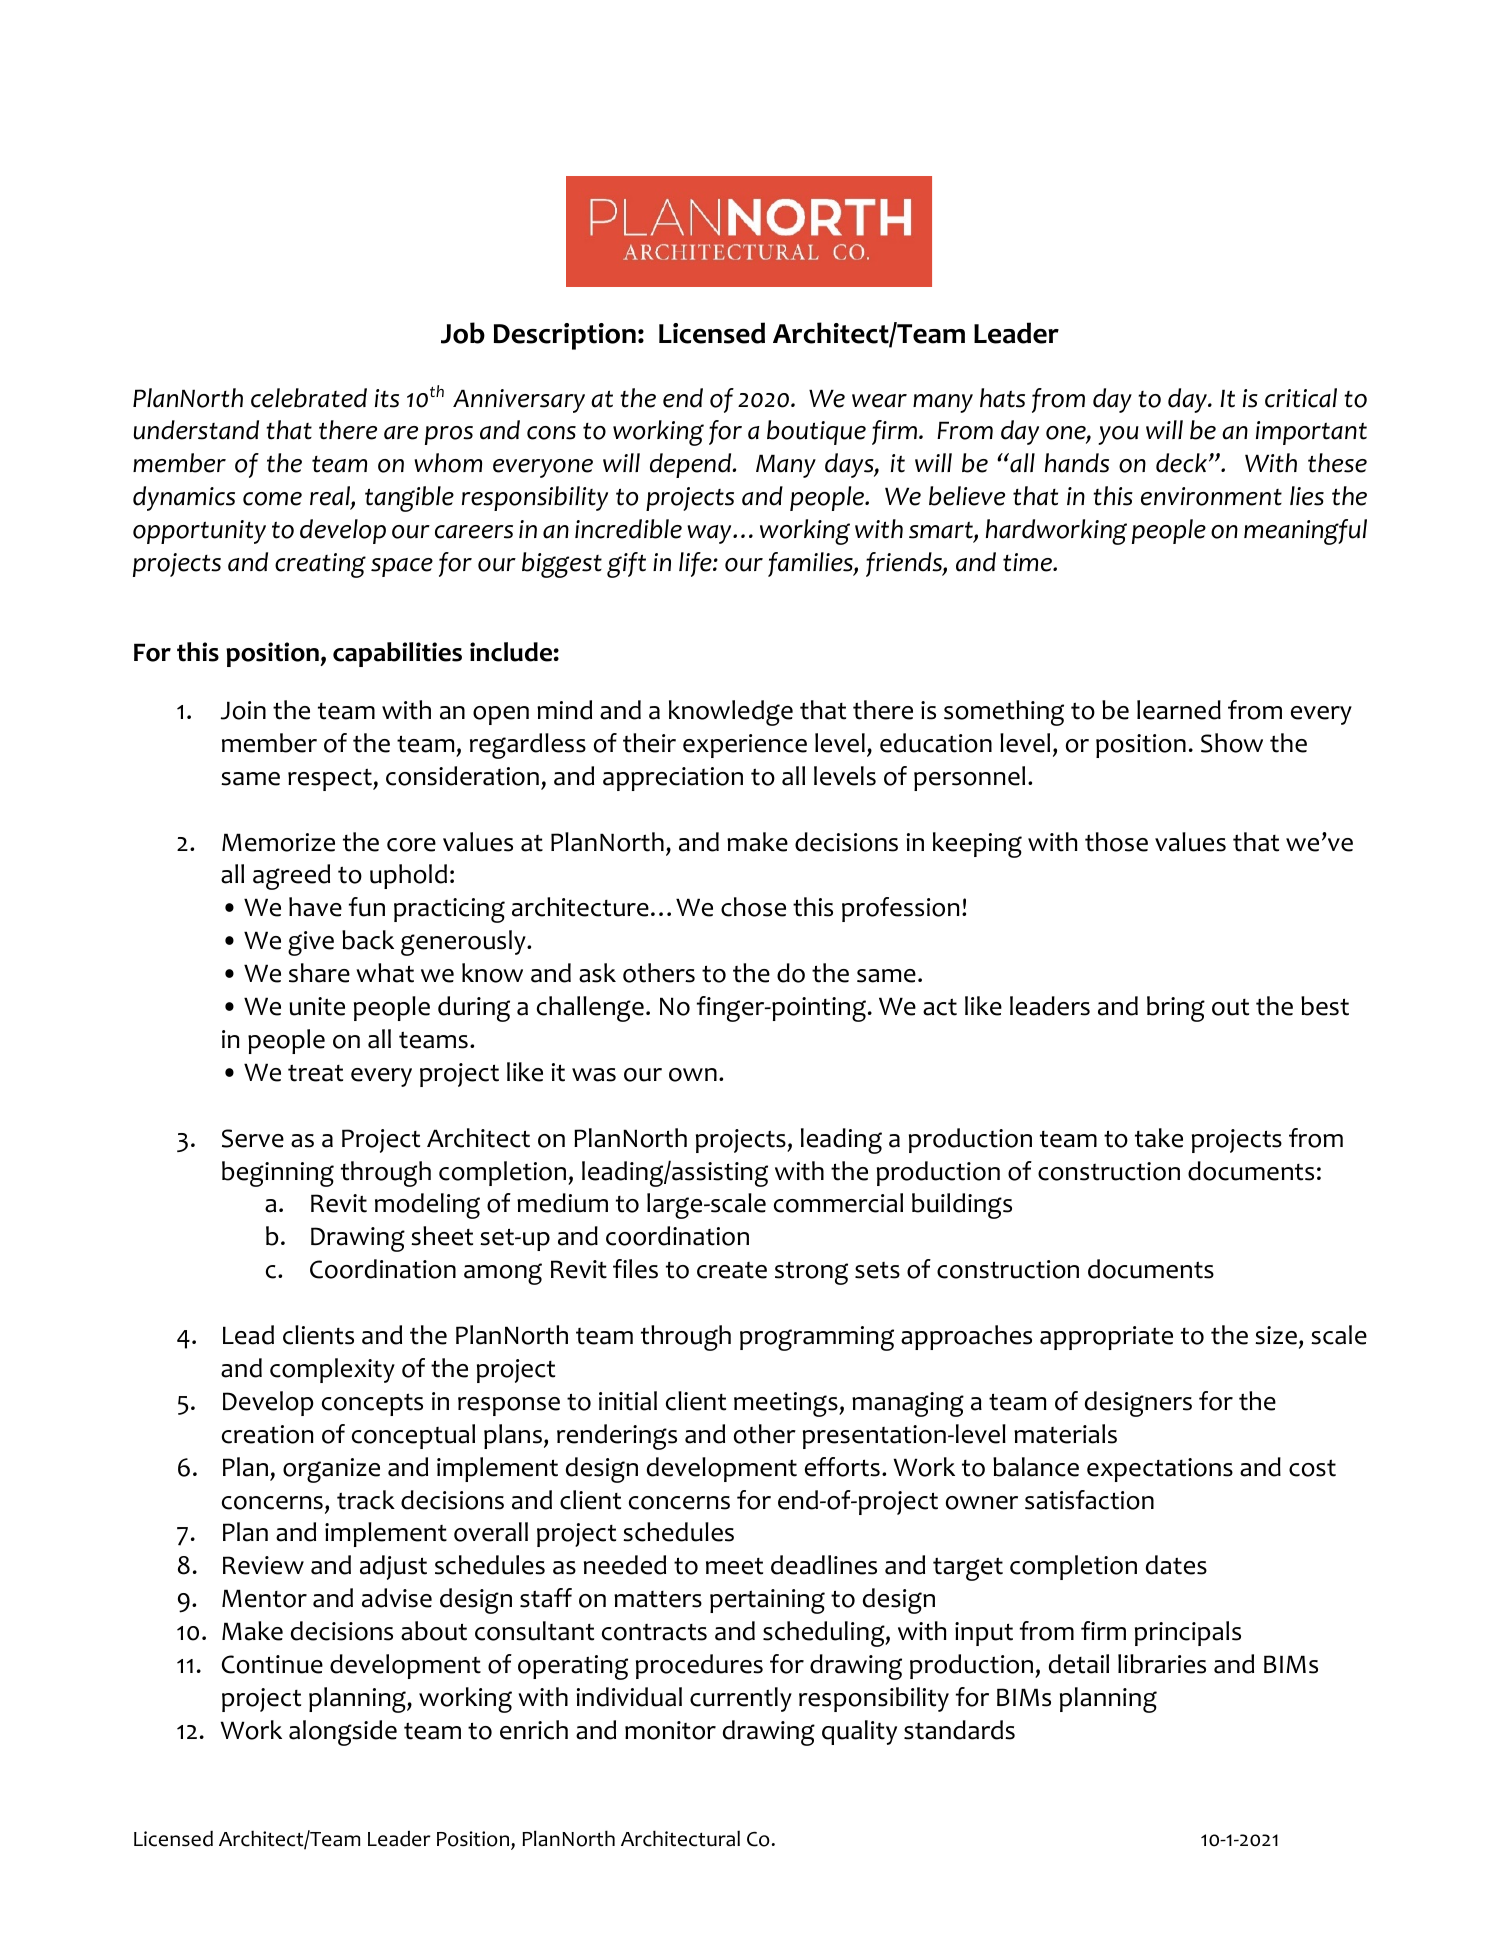 This page has width=1500, height=1941. I want to click on complexity, so click(332, 1370).
